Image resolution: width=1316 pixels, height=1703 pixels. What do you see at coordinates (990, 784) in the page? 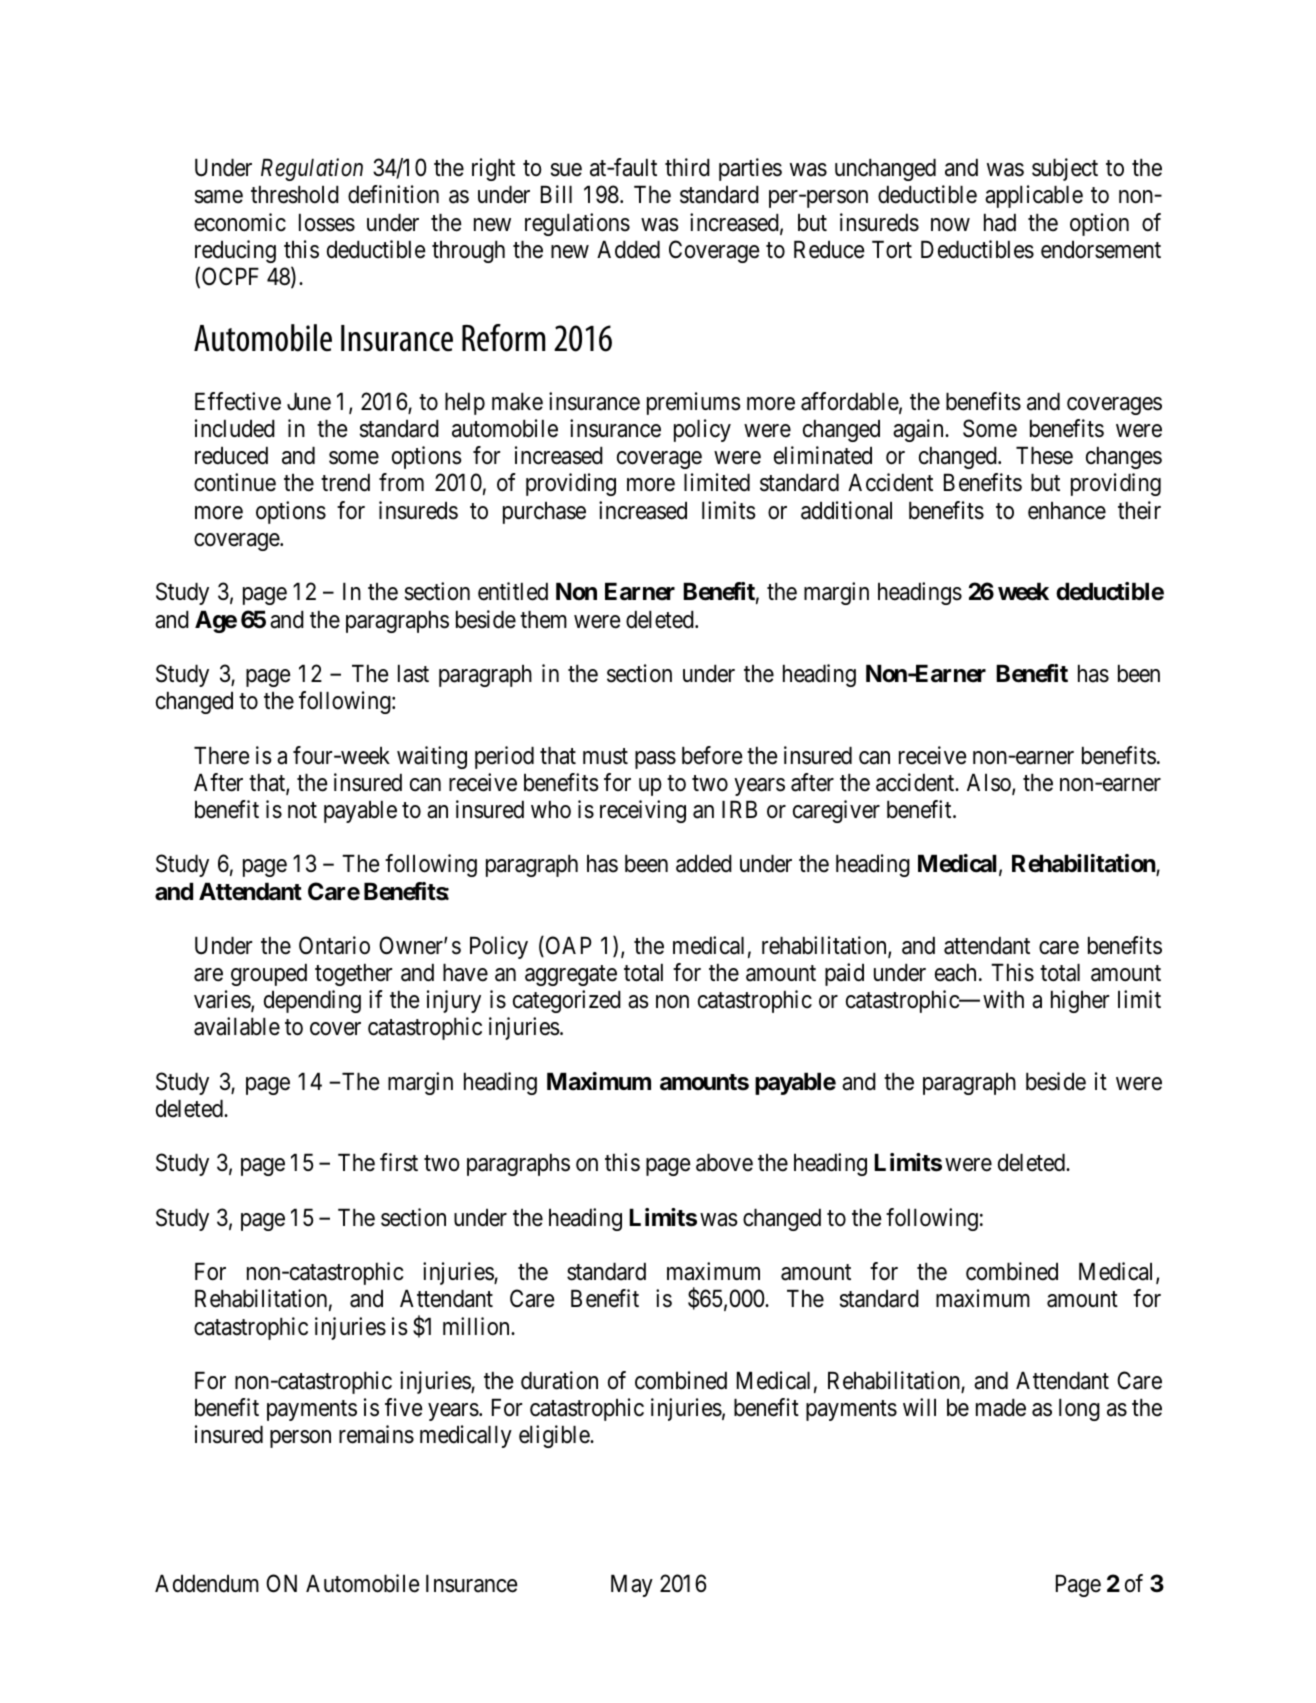
I see `Also` at bounding box center [990, 784].
